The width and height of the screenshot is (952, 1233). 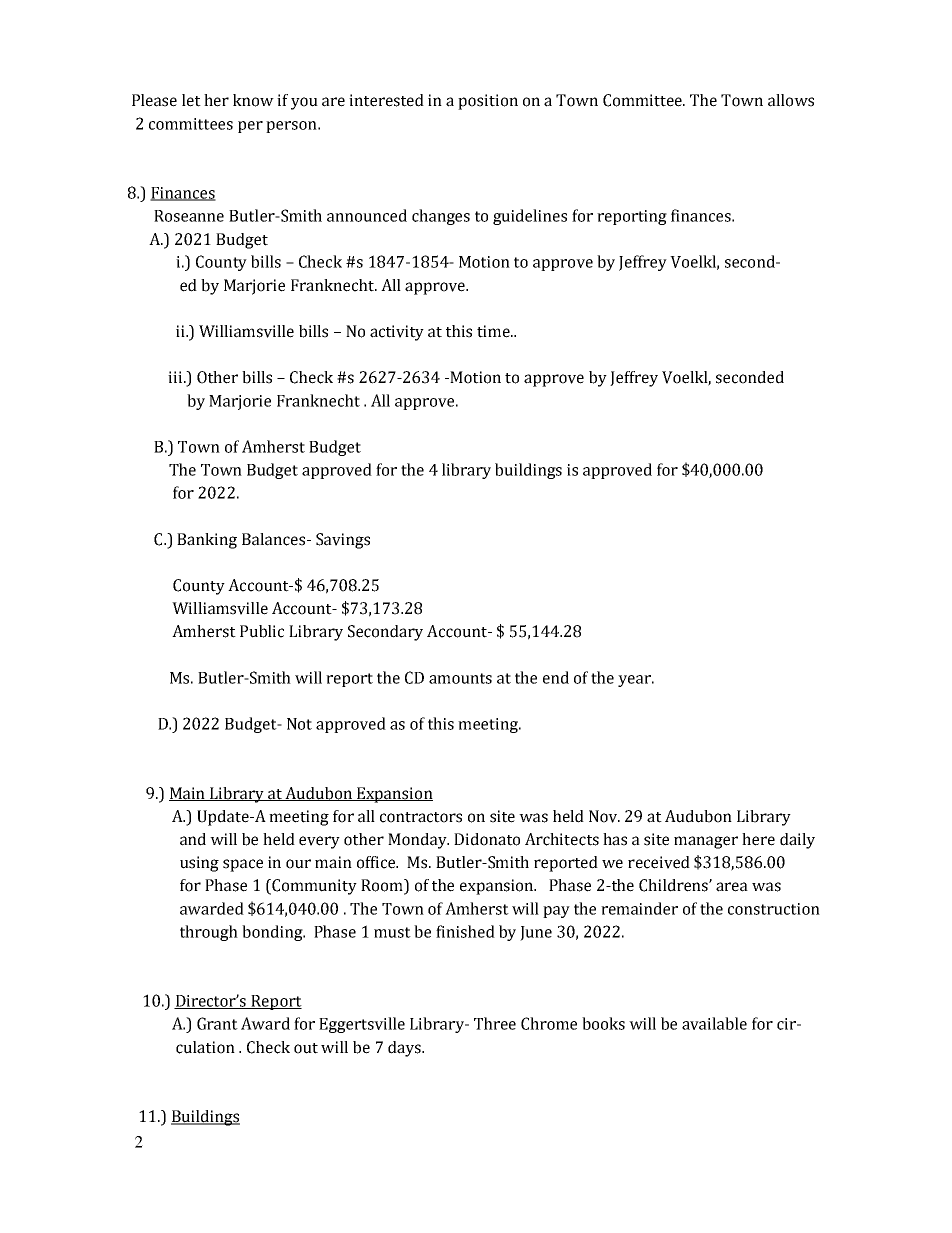 What do you see at coordinates (460, 678) in the screenshot?
I see `amounts` at bounding box center [460, 678].
